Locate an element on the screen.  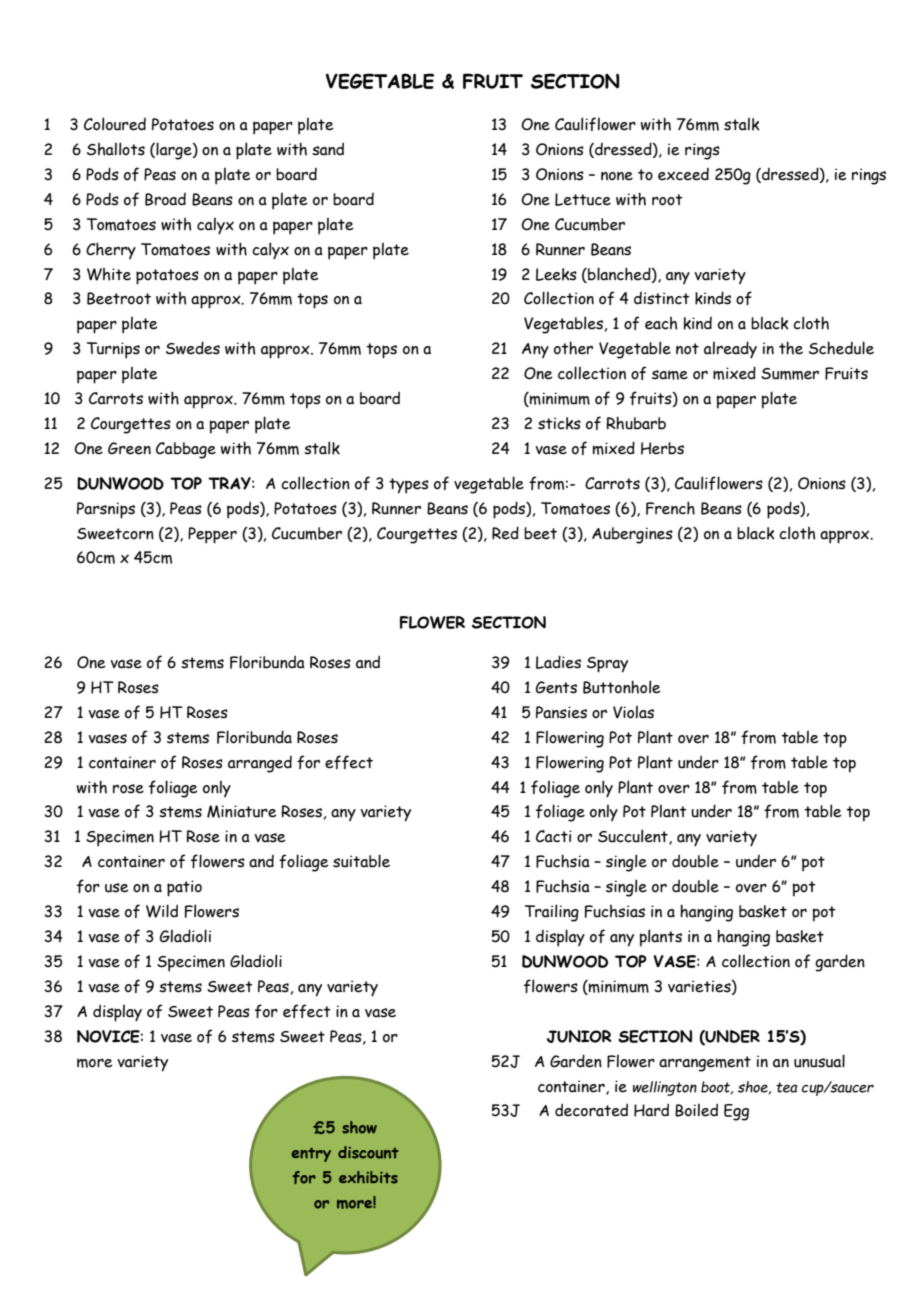
French is located at coordinates (670, 508).
